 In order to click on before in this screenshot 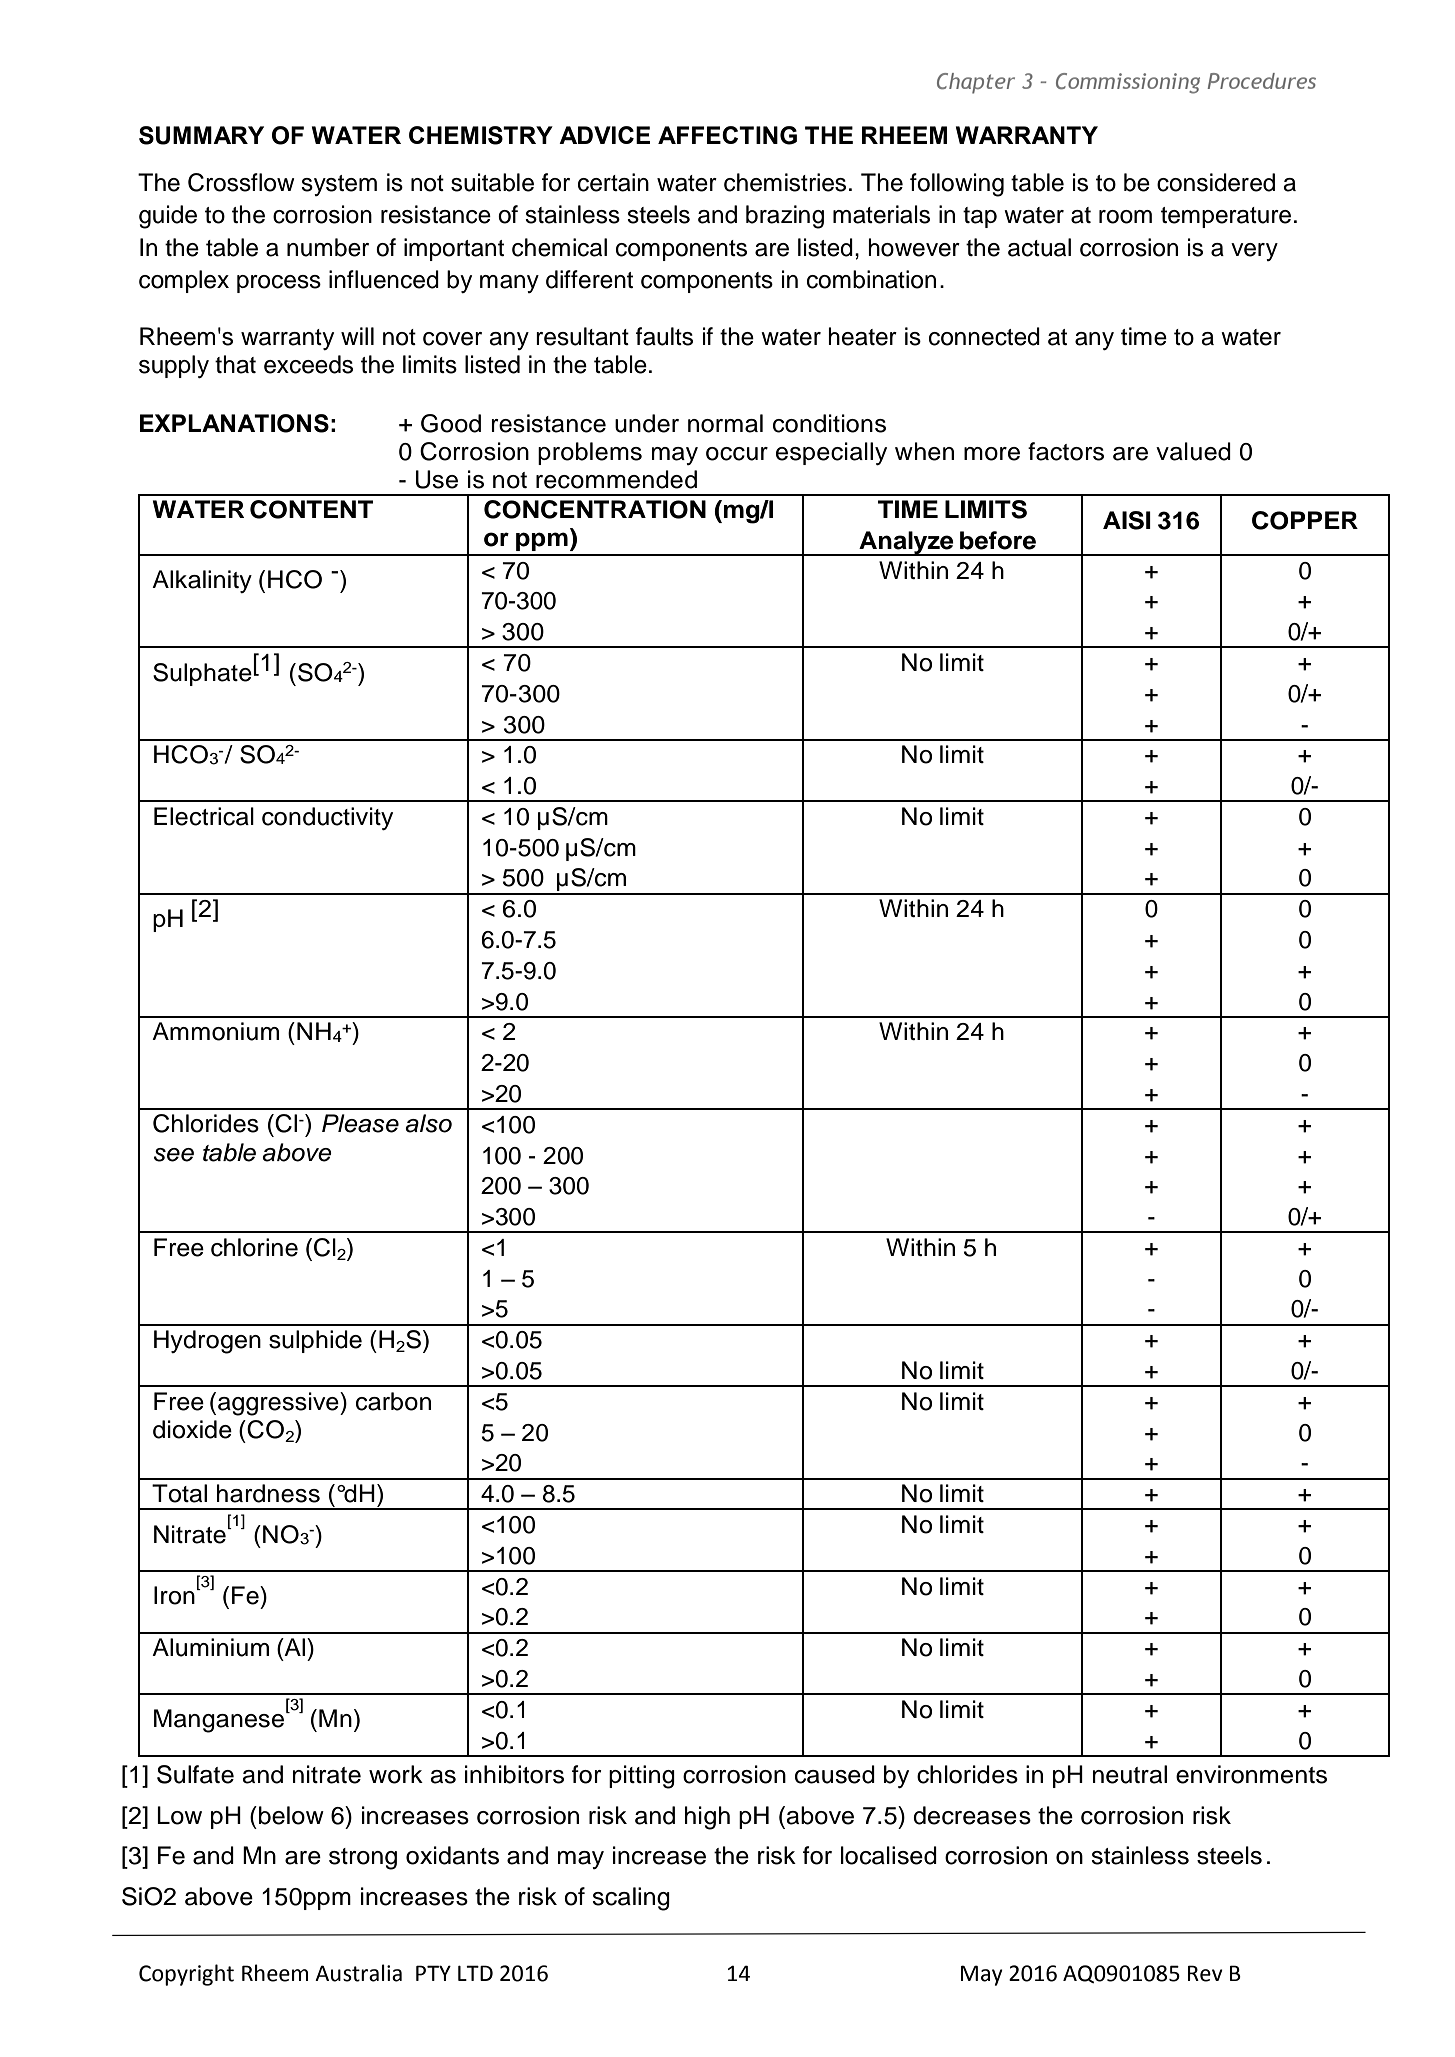, I will do `click(998, 540)`.
